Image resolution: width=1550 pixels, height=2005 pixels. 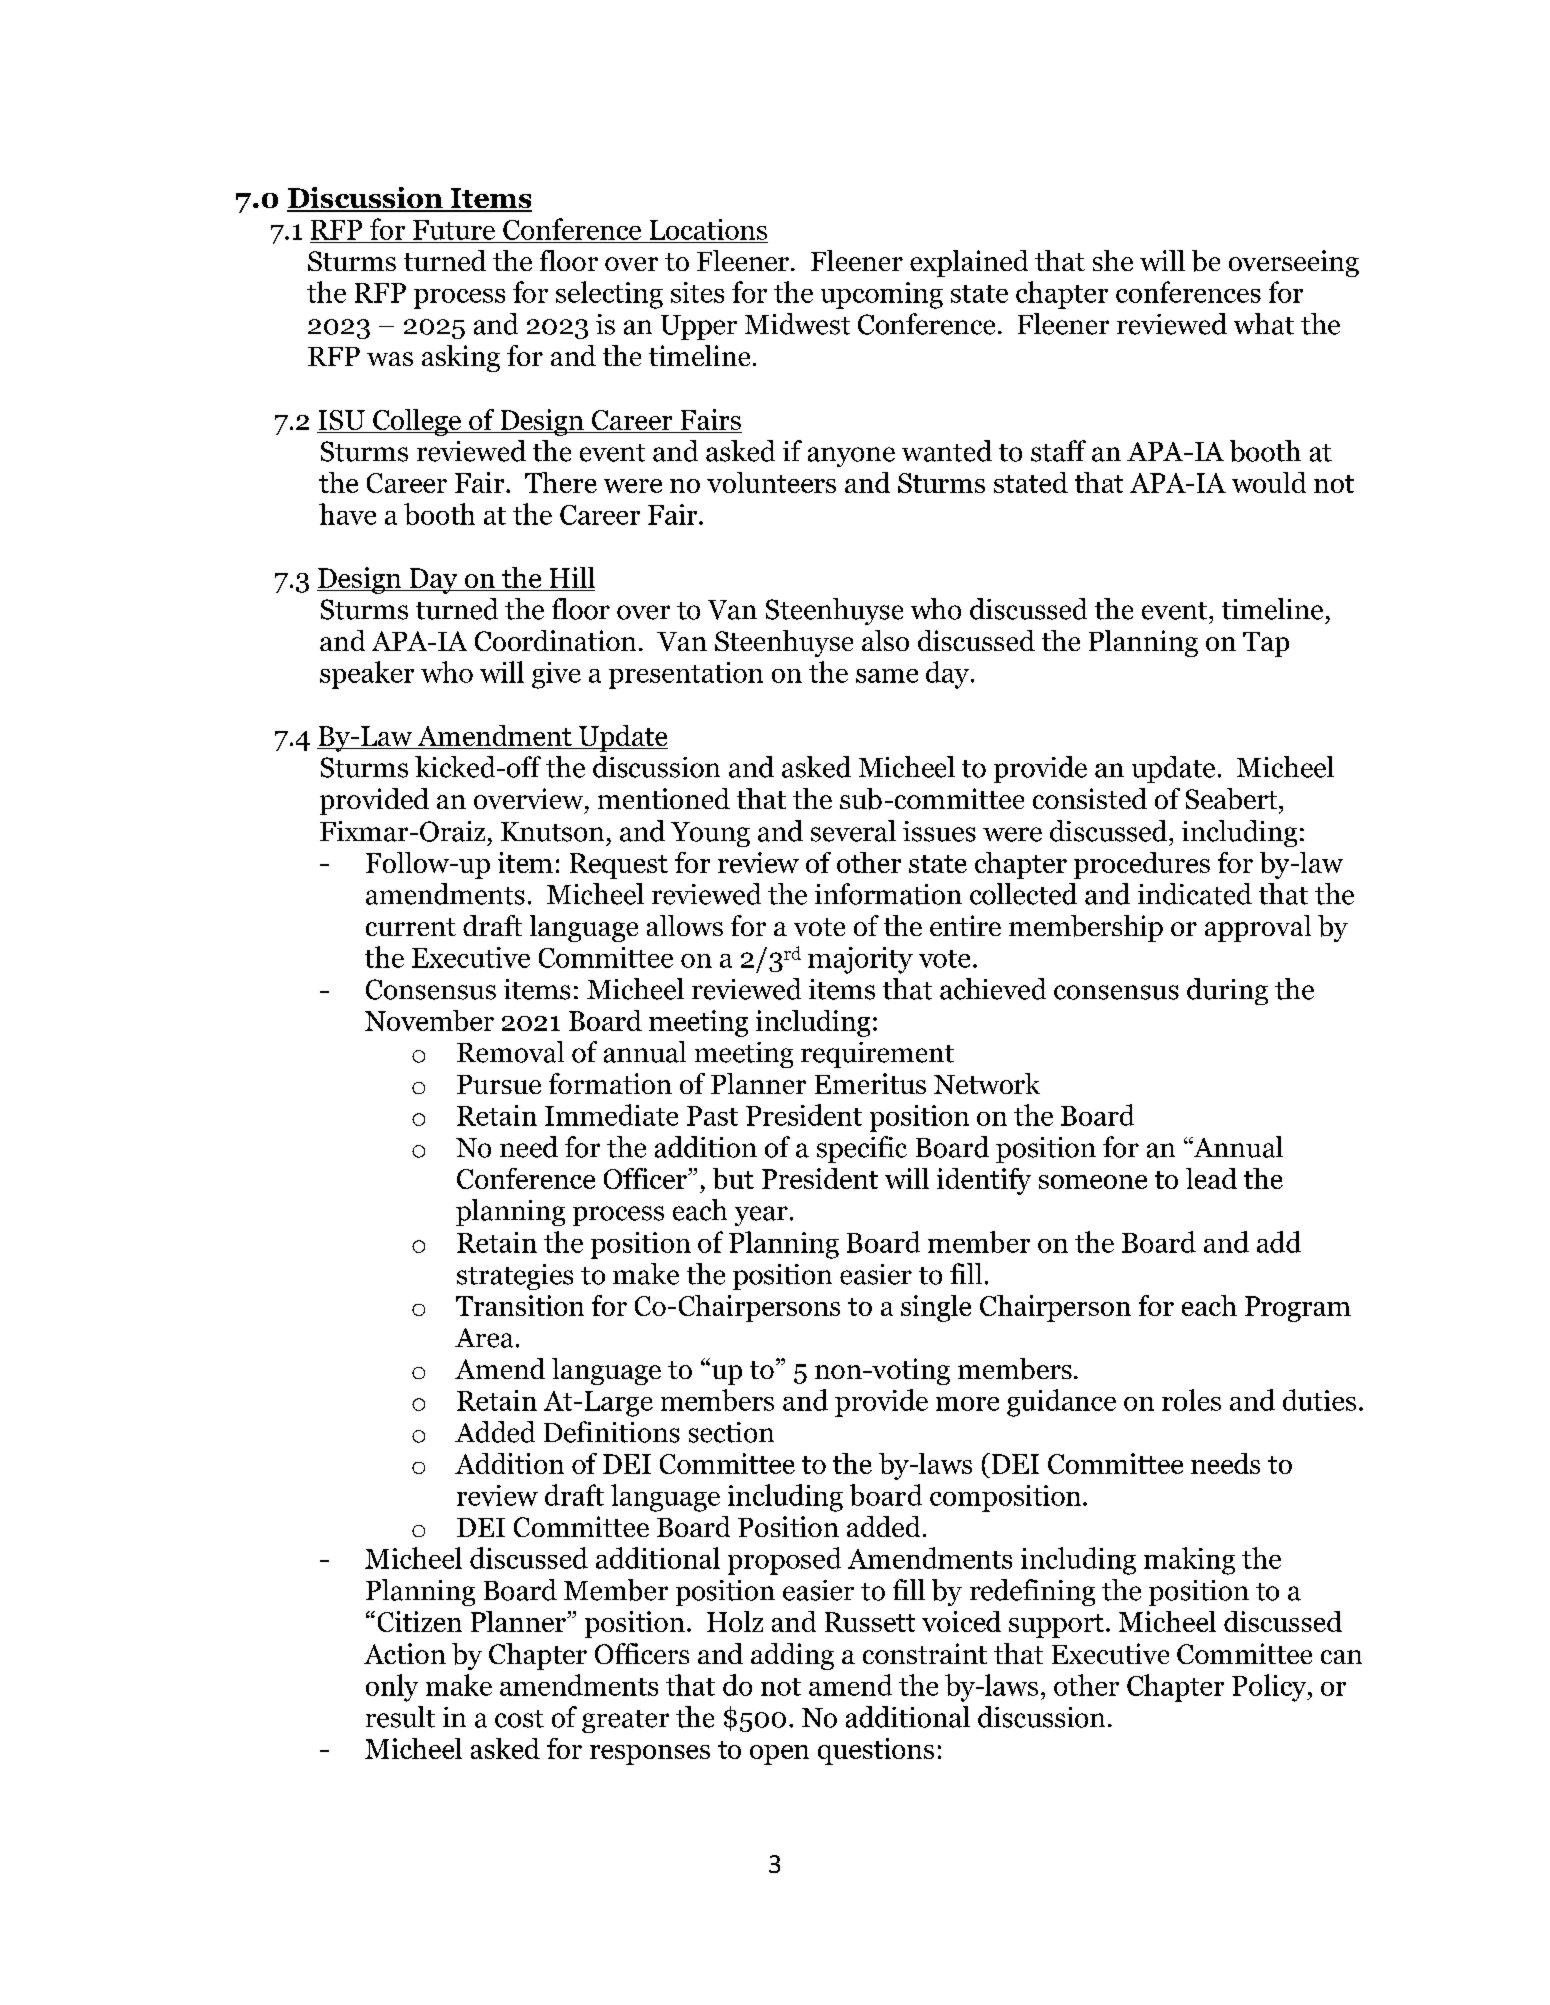 What do you see at coordinates (876, 1751) in the document?
I see `questions` at bounding box center [876, 1751].
